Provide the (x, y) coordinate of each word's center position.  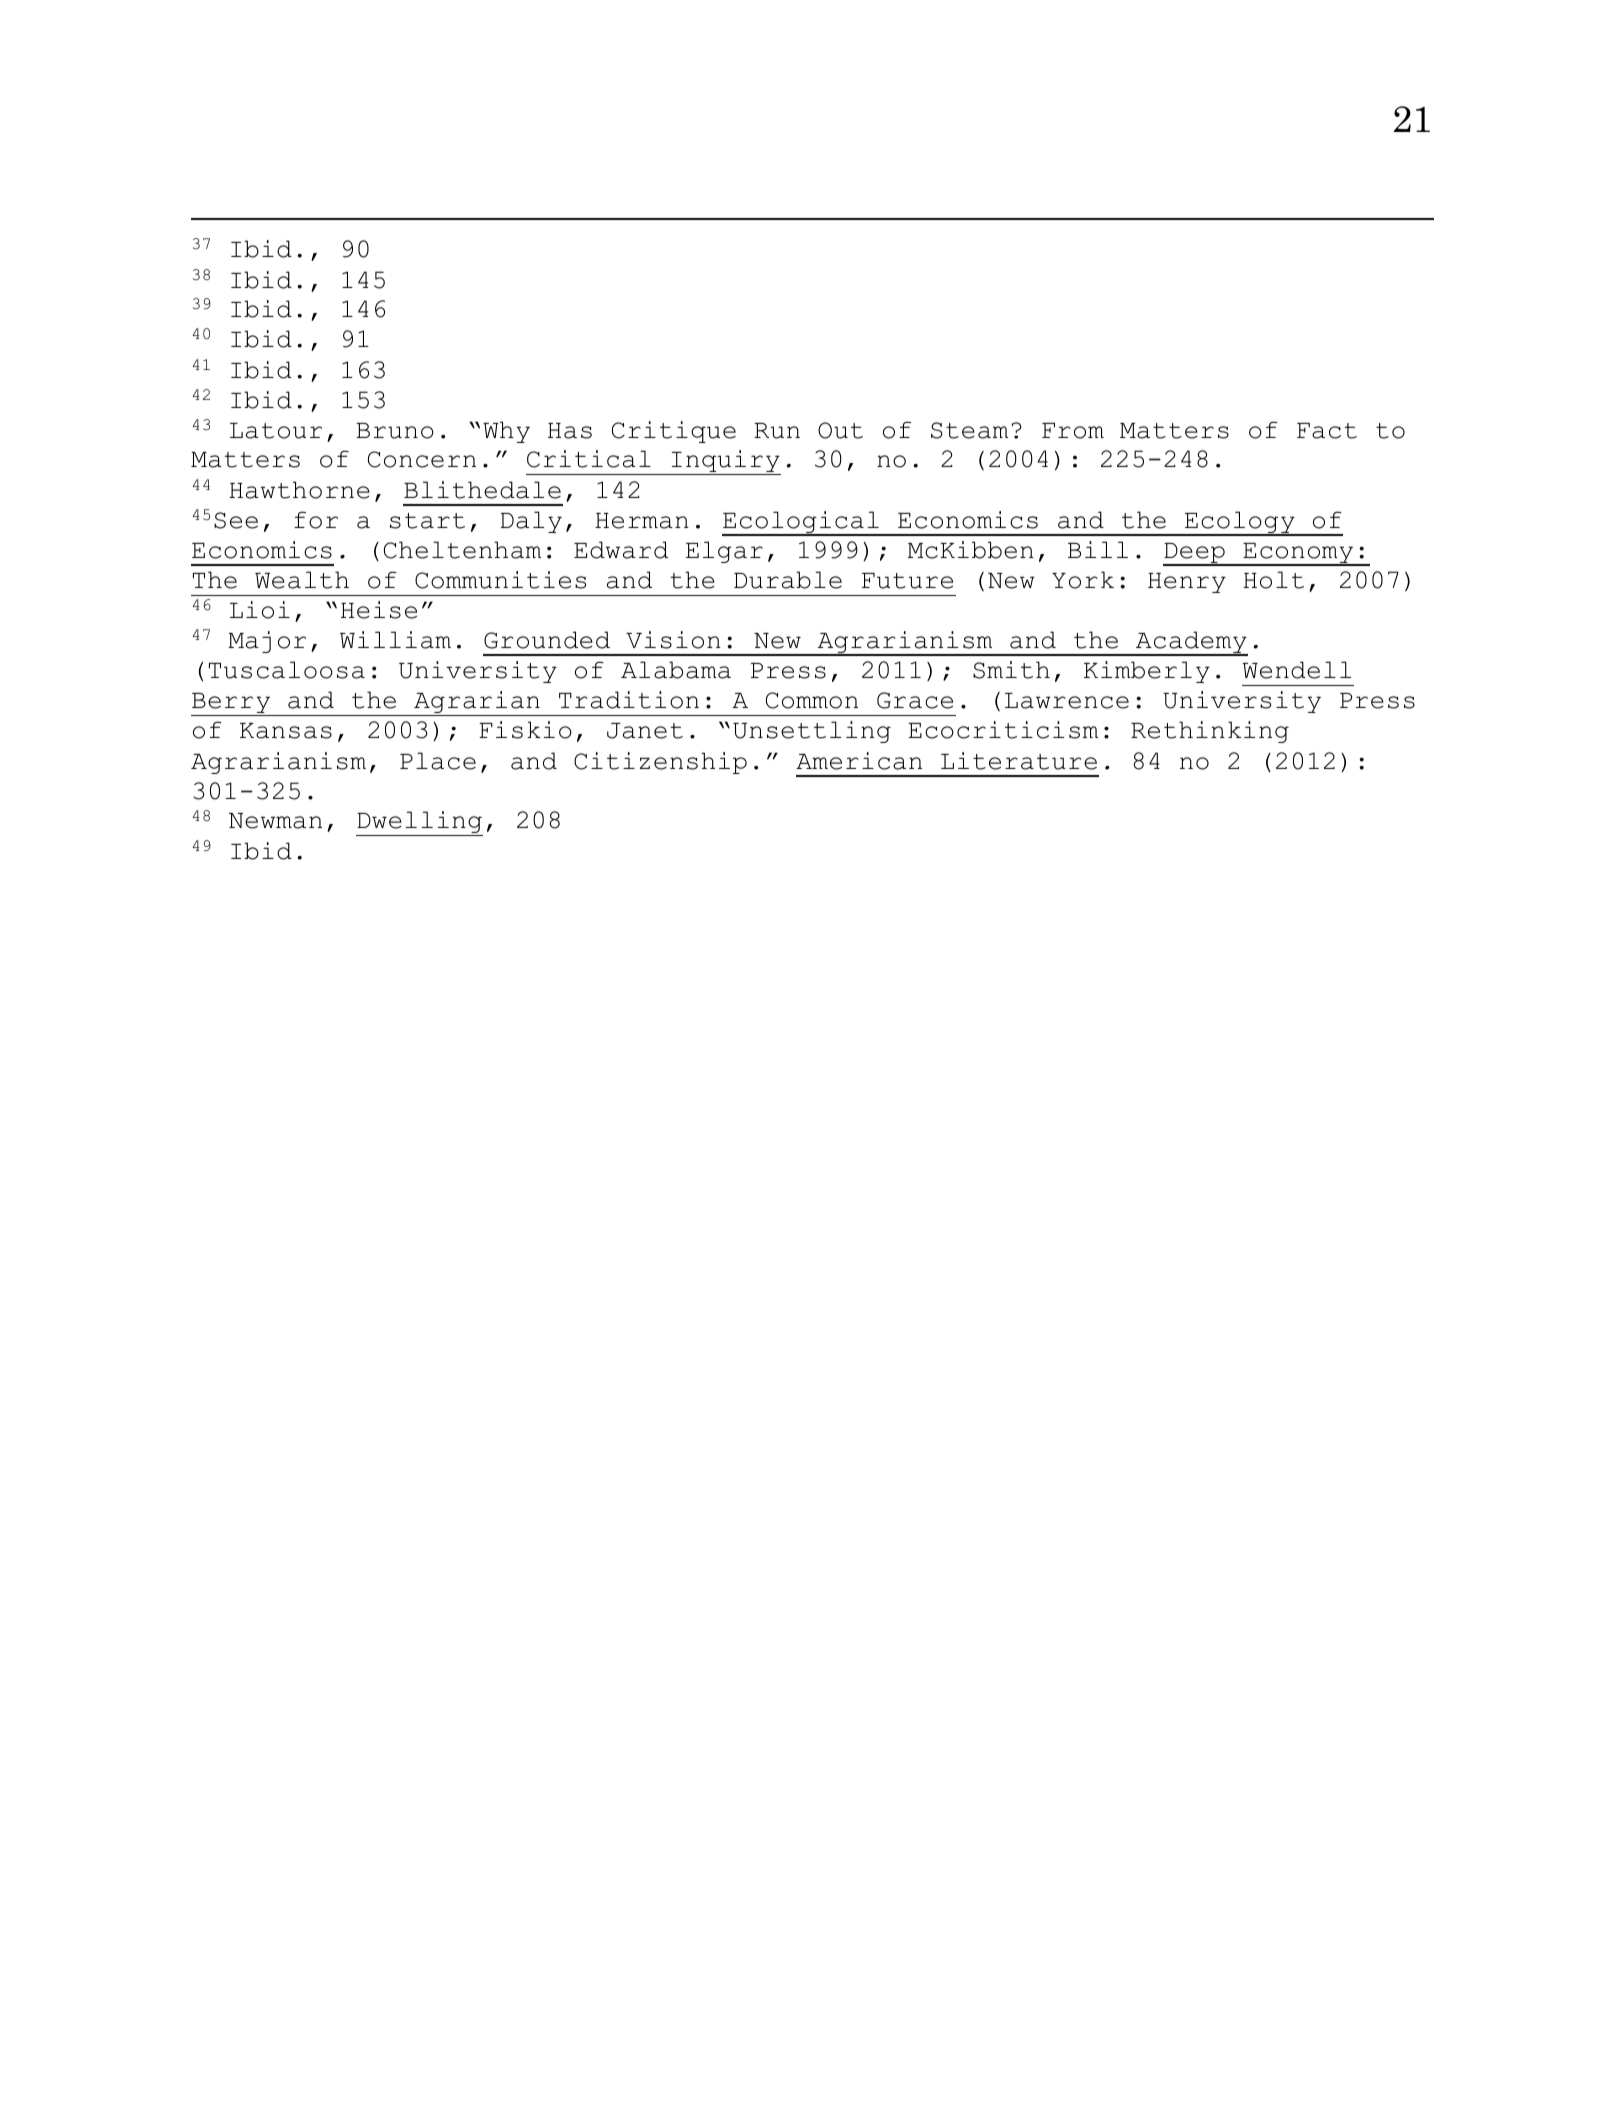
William (395, 640)
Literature (1019, 761)
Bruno (395, 431)
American (859, 761)
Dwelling (419, 823)
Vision (673, 640)
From (1073, 431)
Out (840, 430)
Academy (1191, 643)
